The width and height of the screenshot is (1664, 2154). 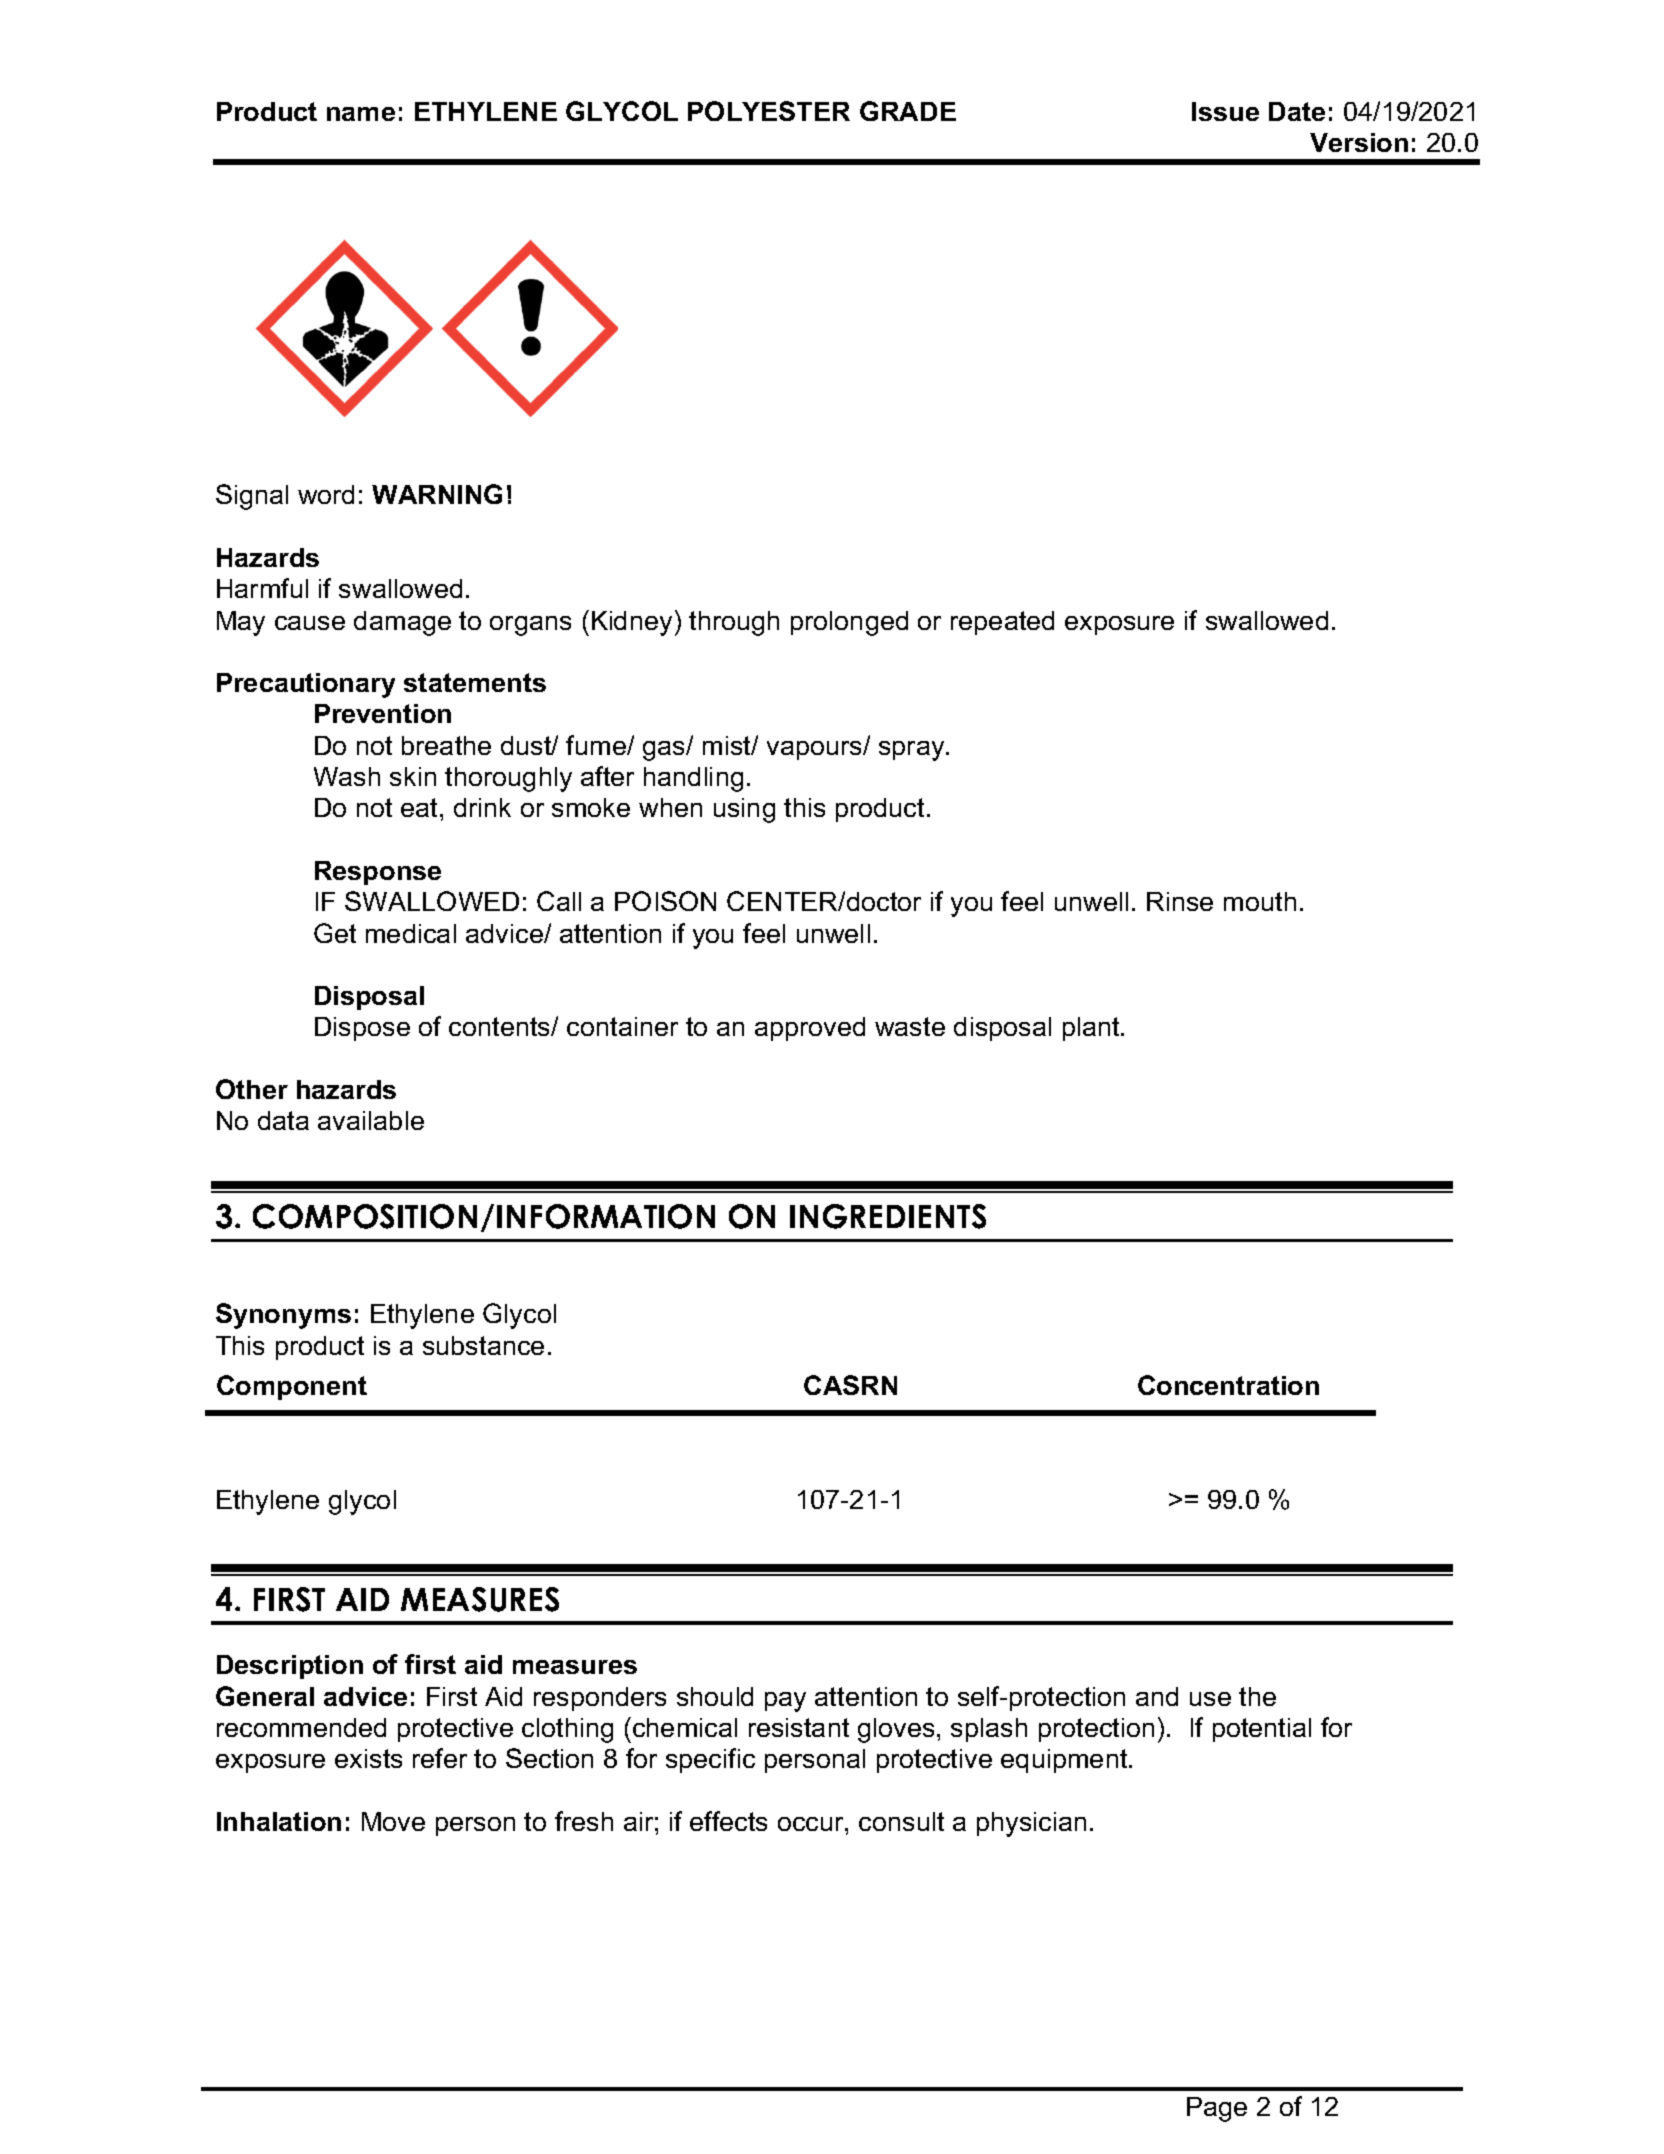 I want to click on POLYESTER, so click(x=769, y=111).
